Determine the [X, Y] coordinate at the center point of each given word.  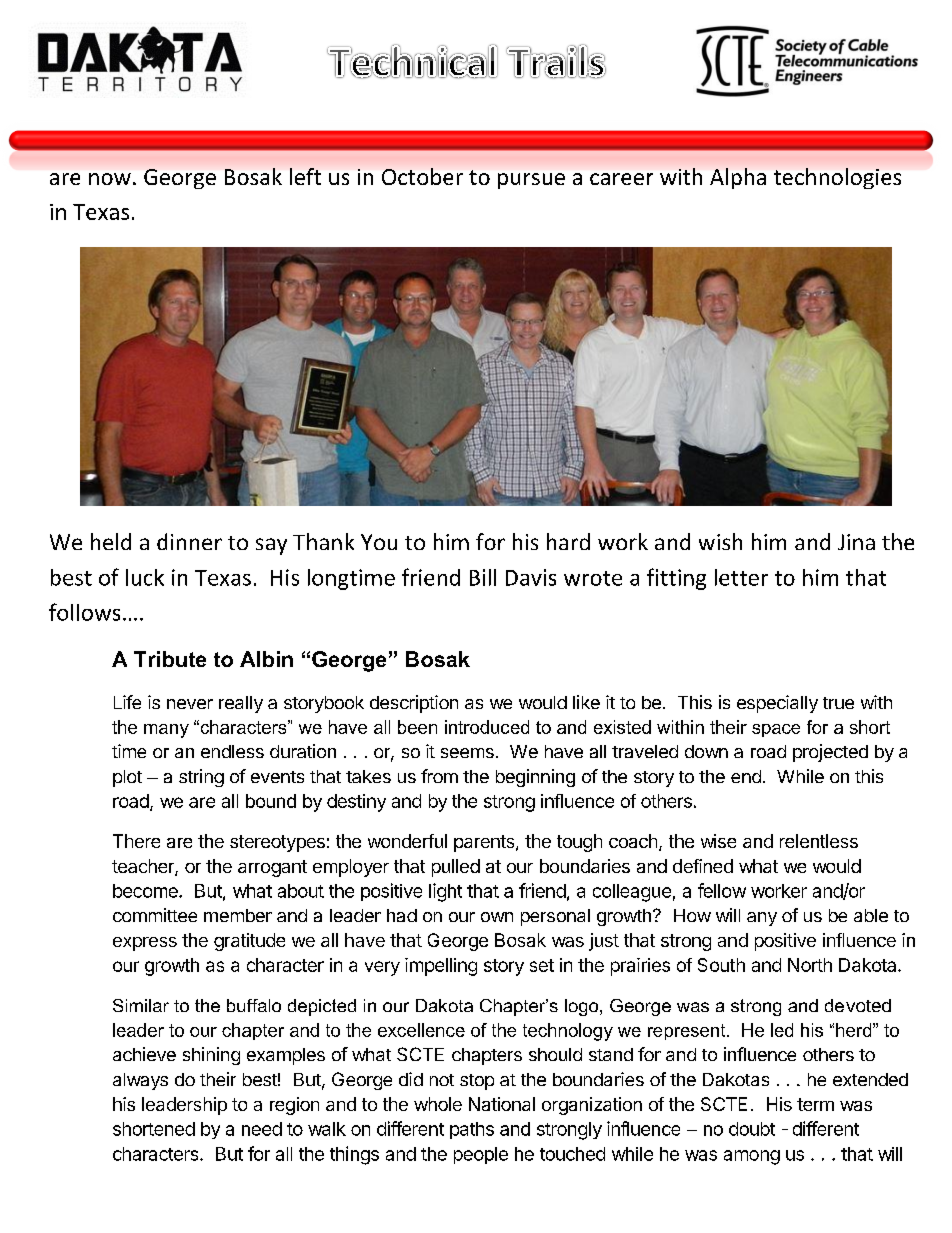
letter [741, 577]
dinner [189, 541]
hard [568, 541]
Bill [483, 577]
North [810, 965]
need [262, 1129]
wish [720, 541]
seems [467, 753]
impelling [441, 967]
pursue [531, 181]
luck [145, 577]
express [145, 944]
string [201, 778]
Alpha [738, 178]
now [110, 179]
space [776, 730]
